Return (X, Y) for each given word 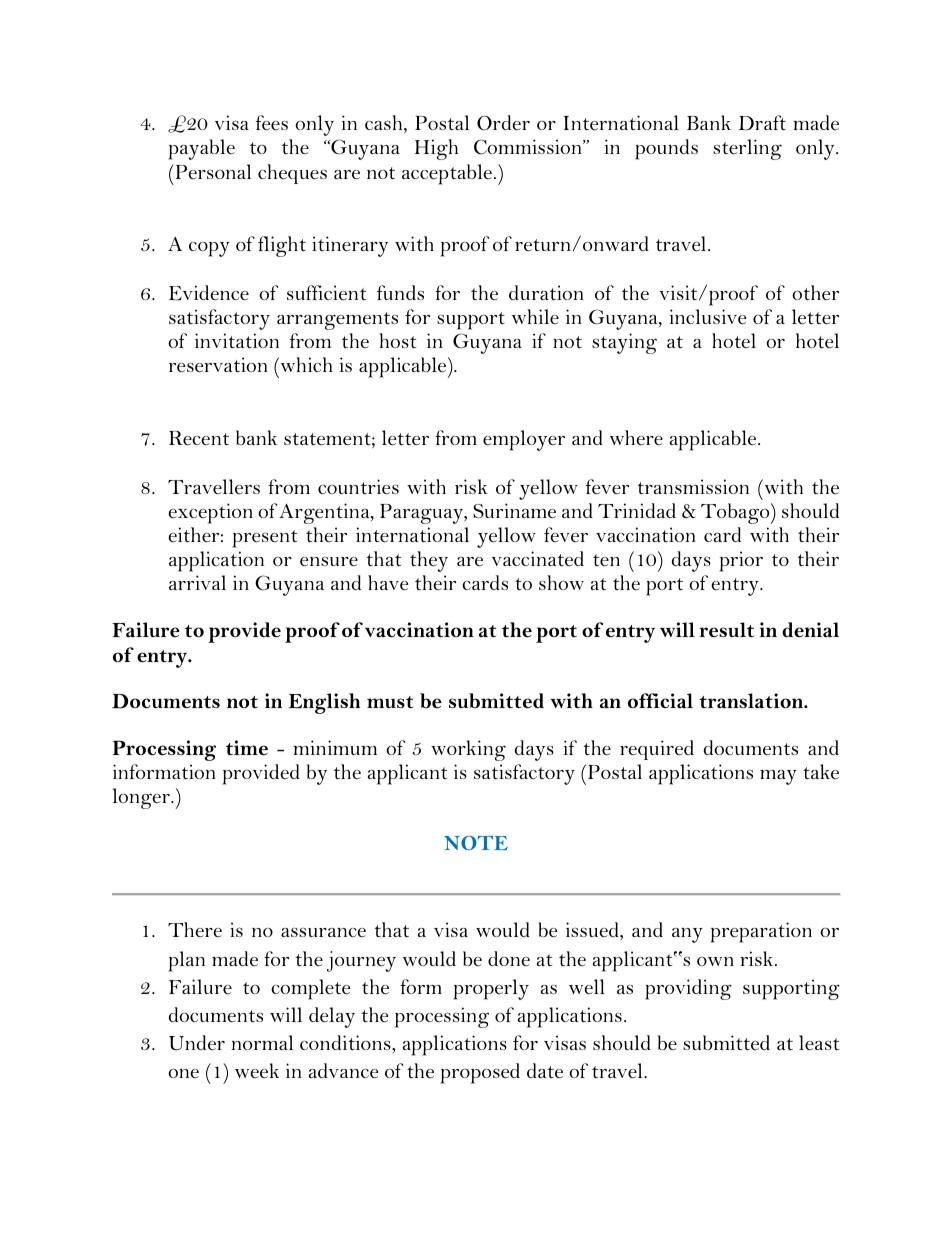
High (436, 149)
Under (197, 1042)
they (429, 561)
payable (201, 149)
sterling (747, 149)
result (726, 630)
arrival (197, 582)
